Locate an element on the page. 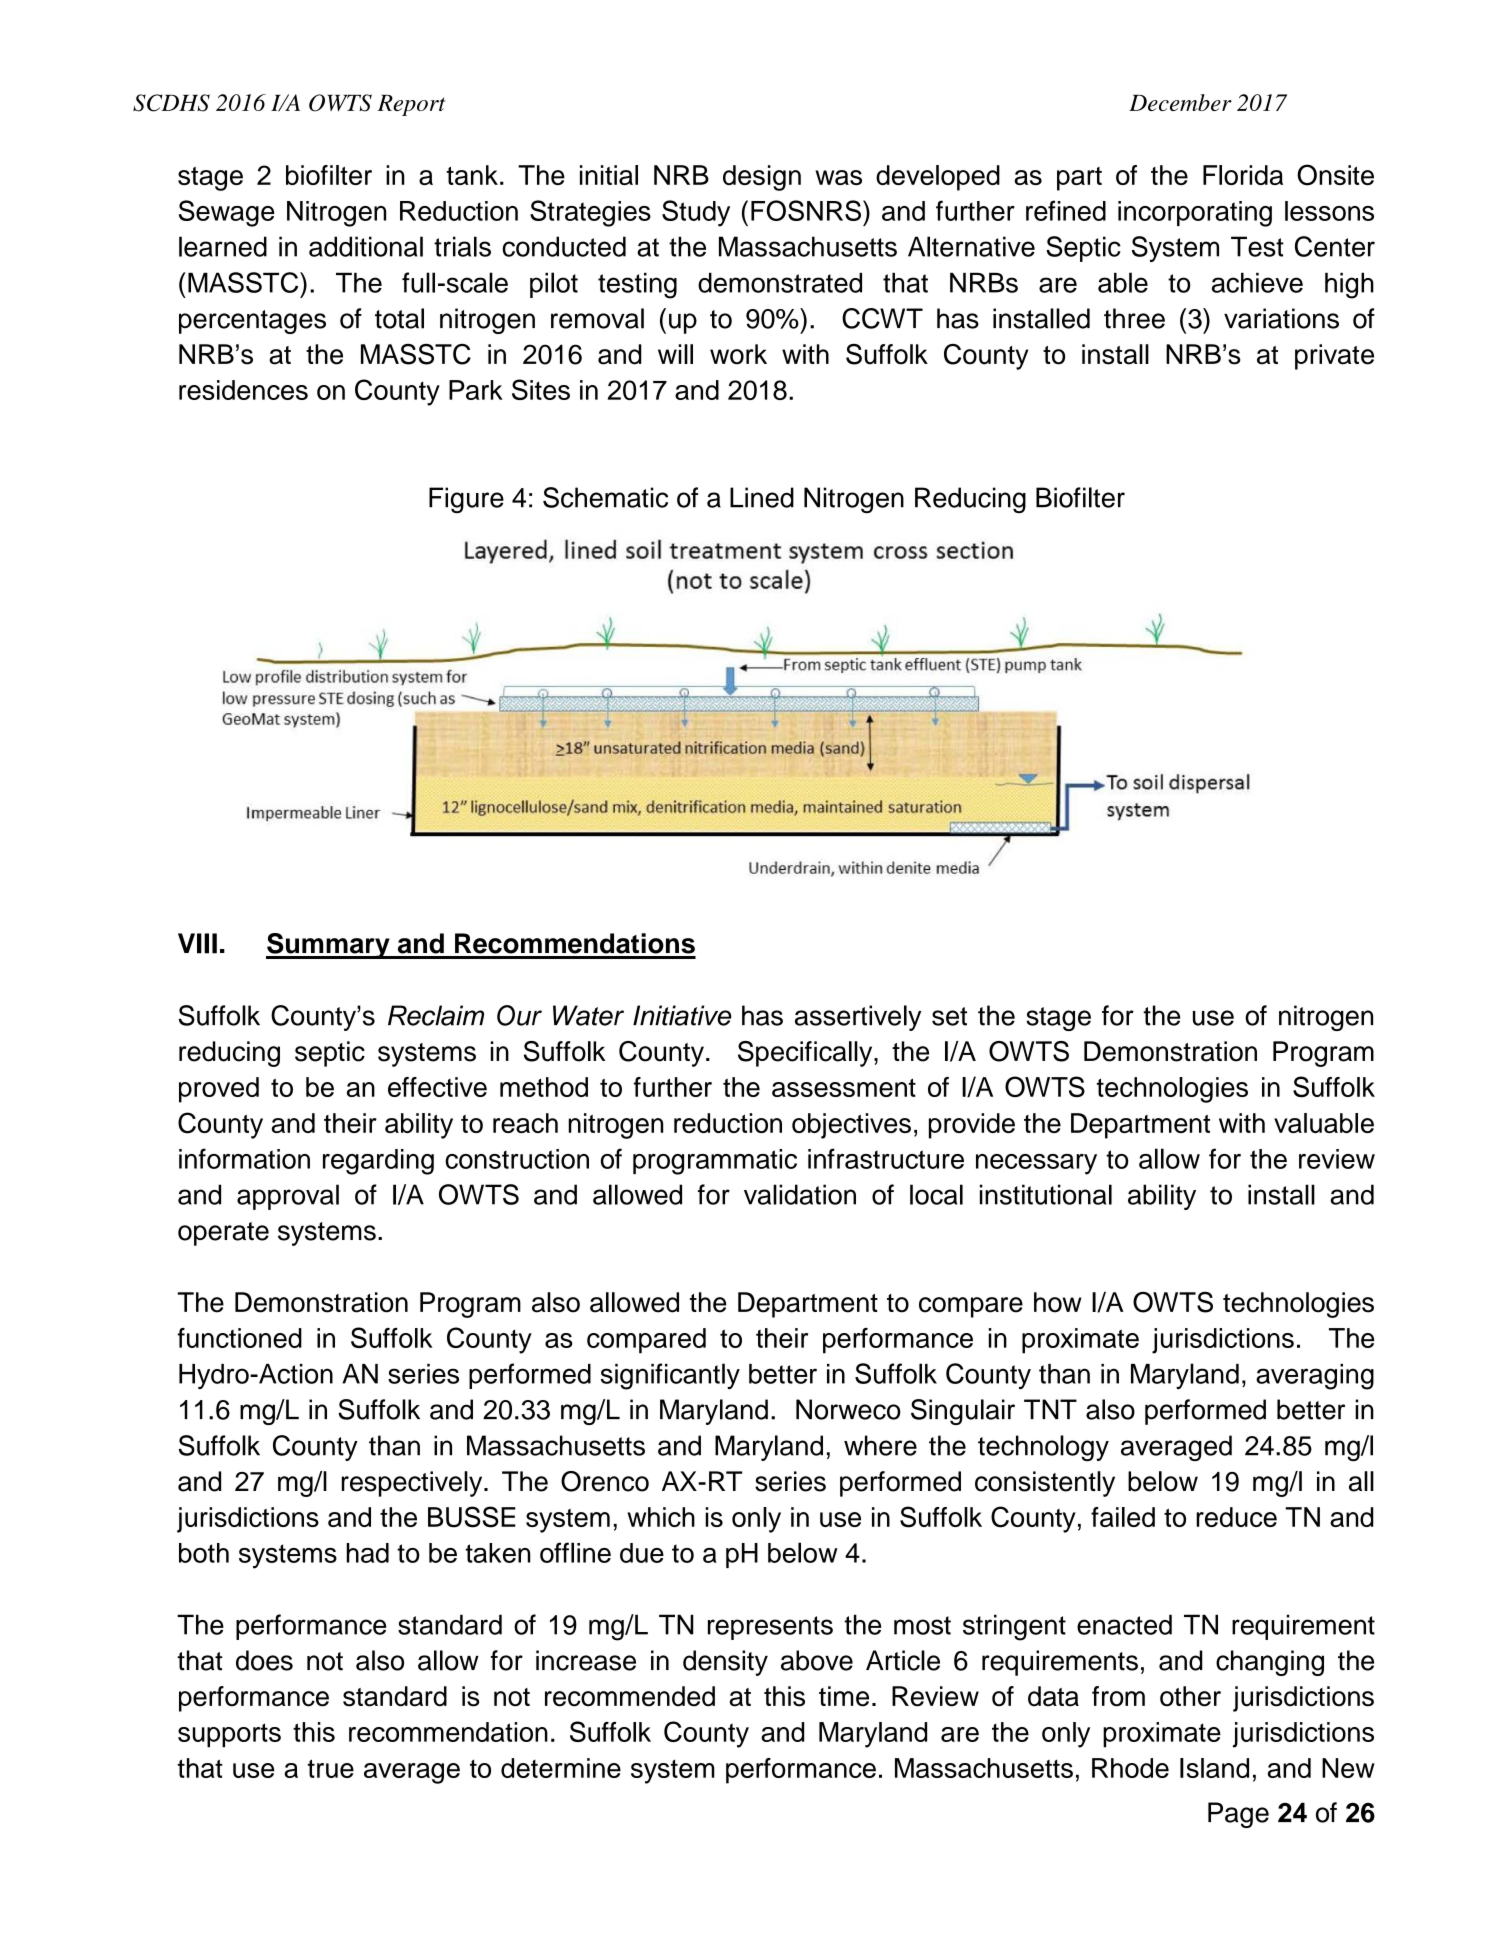  design is located at coordinates (762, 178).
